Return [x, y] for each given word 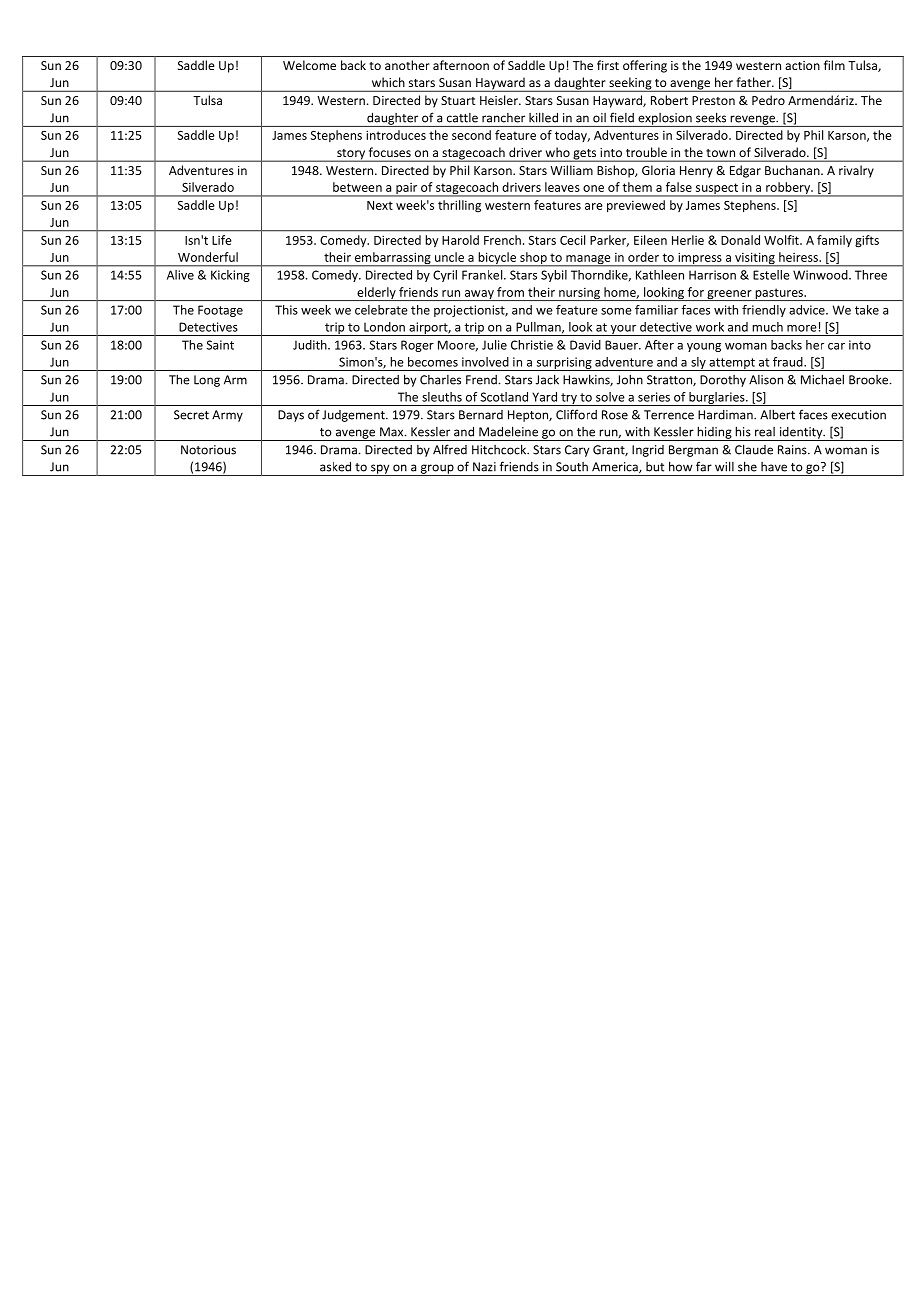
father [755, 82]
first [608, 65]
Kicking [230, 276]
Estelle [771, 275]
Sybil [554, 276]
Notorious [208, 450]
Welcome [309, 65]
